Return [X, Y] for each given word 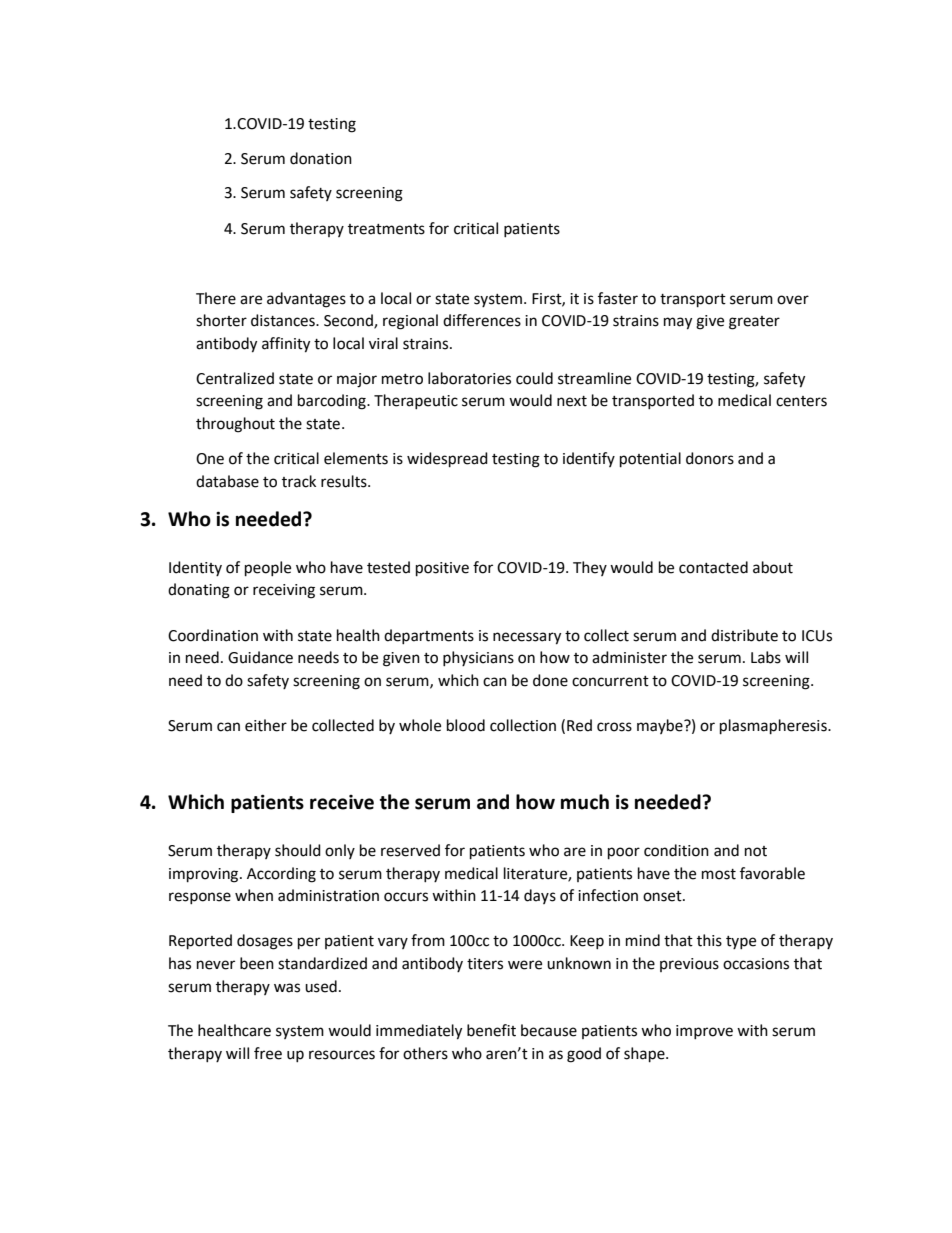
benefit [491, 1030]
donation [321, 158]
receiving [284, 591]
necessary [527, 638]
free [268, 1053]
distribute [744, 635]
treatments [386, 229]
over [793, 300]
